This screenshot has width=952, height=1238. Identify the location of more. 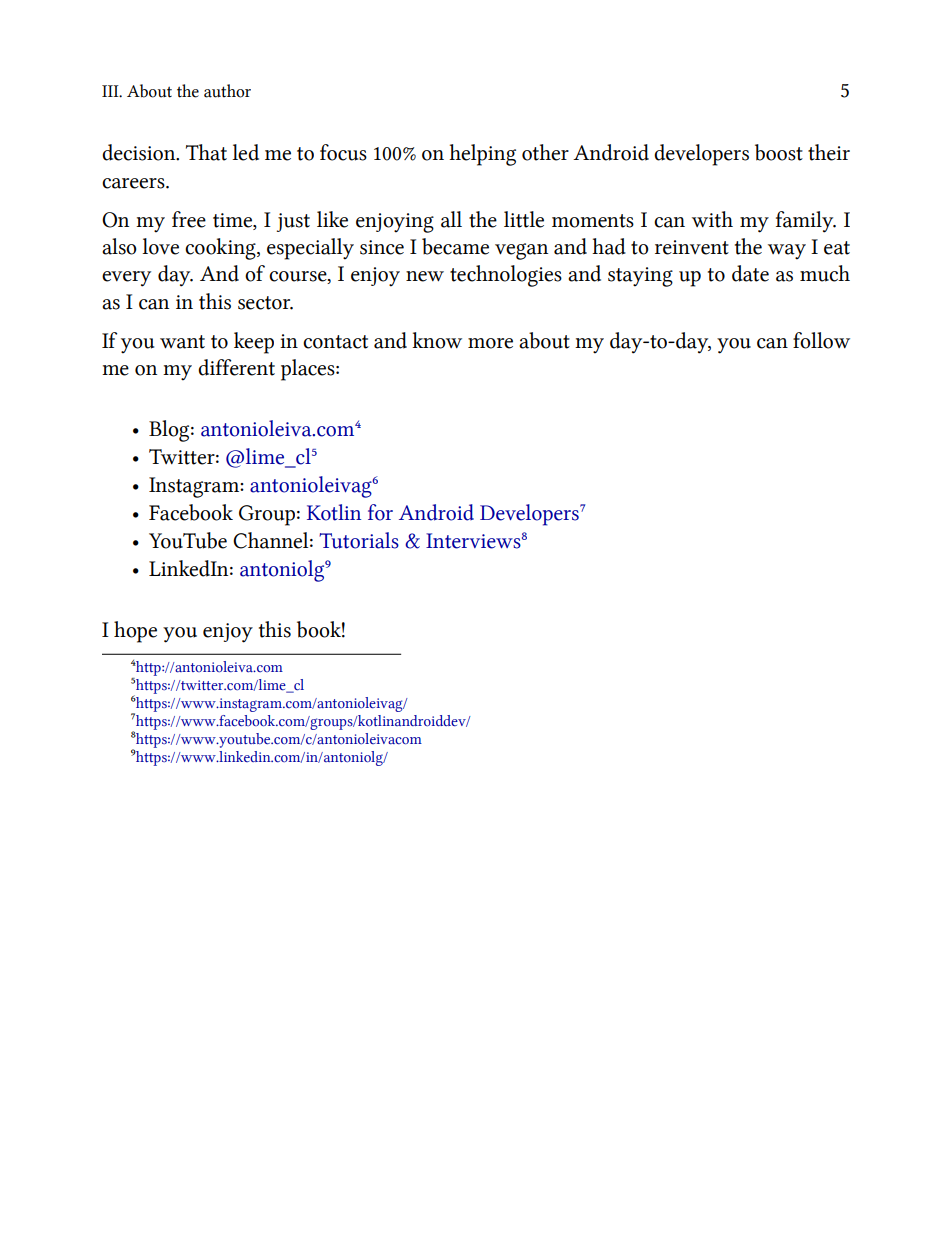
(490, 343).
